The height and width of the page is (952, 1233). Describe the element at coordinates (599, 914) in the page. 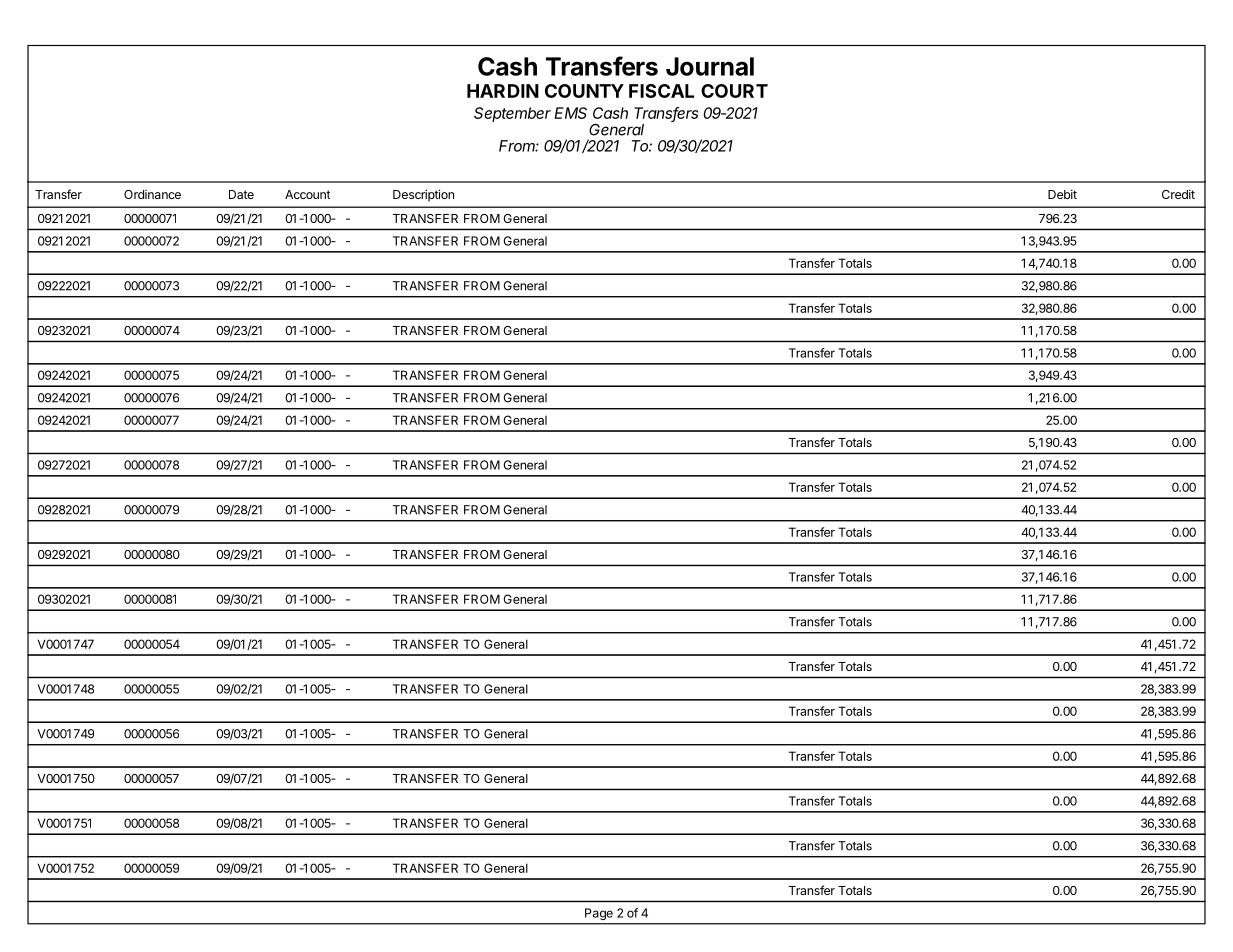

I see `Page` at that location.
